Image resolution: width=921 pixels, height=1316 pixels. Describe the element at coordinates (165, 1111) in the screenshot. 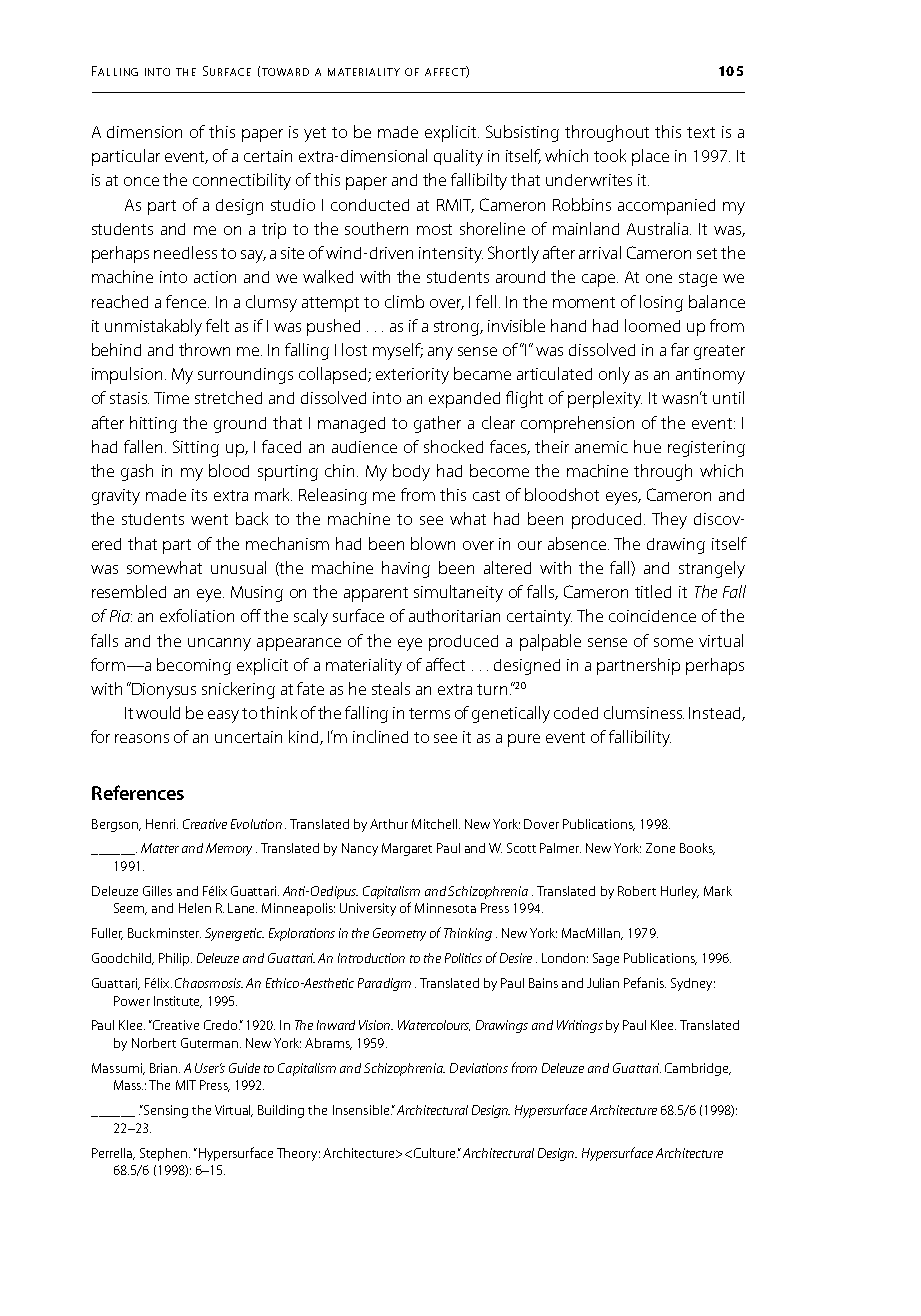

I see `Sensing` at that location.
